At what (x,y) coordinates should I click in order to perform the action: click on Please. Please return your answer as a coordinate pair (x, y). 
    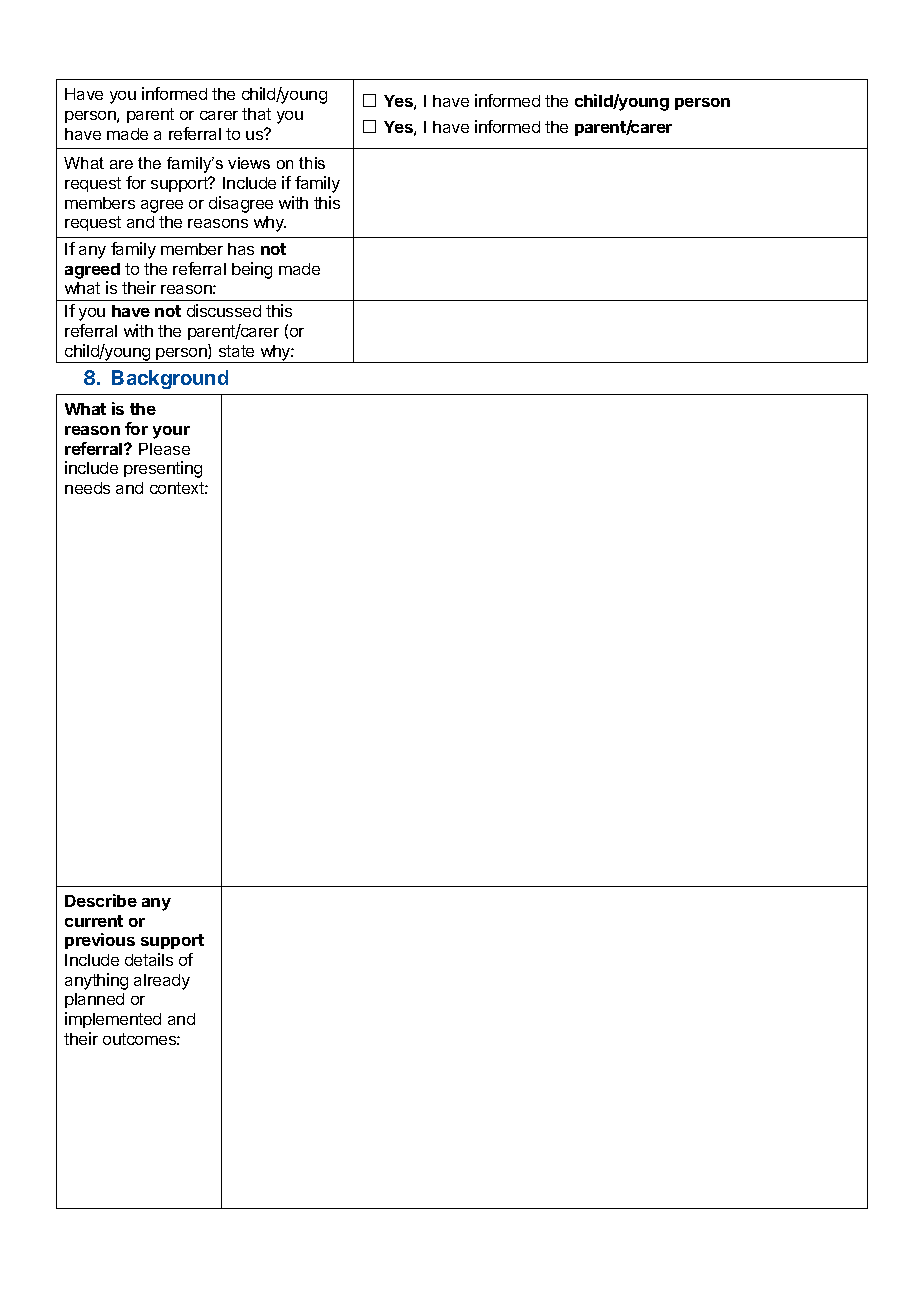
    Looking at the image, I should click on (164, 449).
